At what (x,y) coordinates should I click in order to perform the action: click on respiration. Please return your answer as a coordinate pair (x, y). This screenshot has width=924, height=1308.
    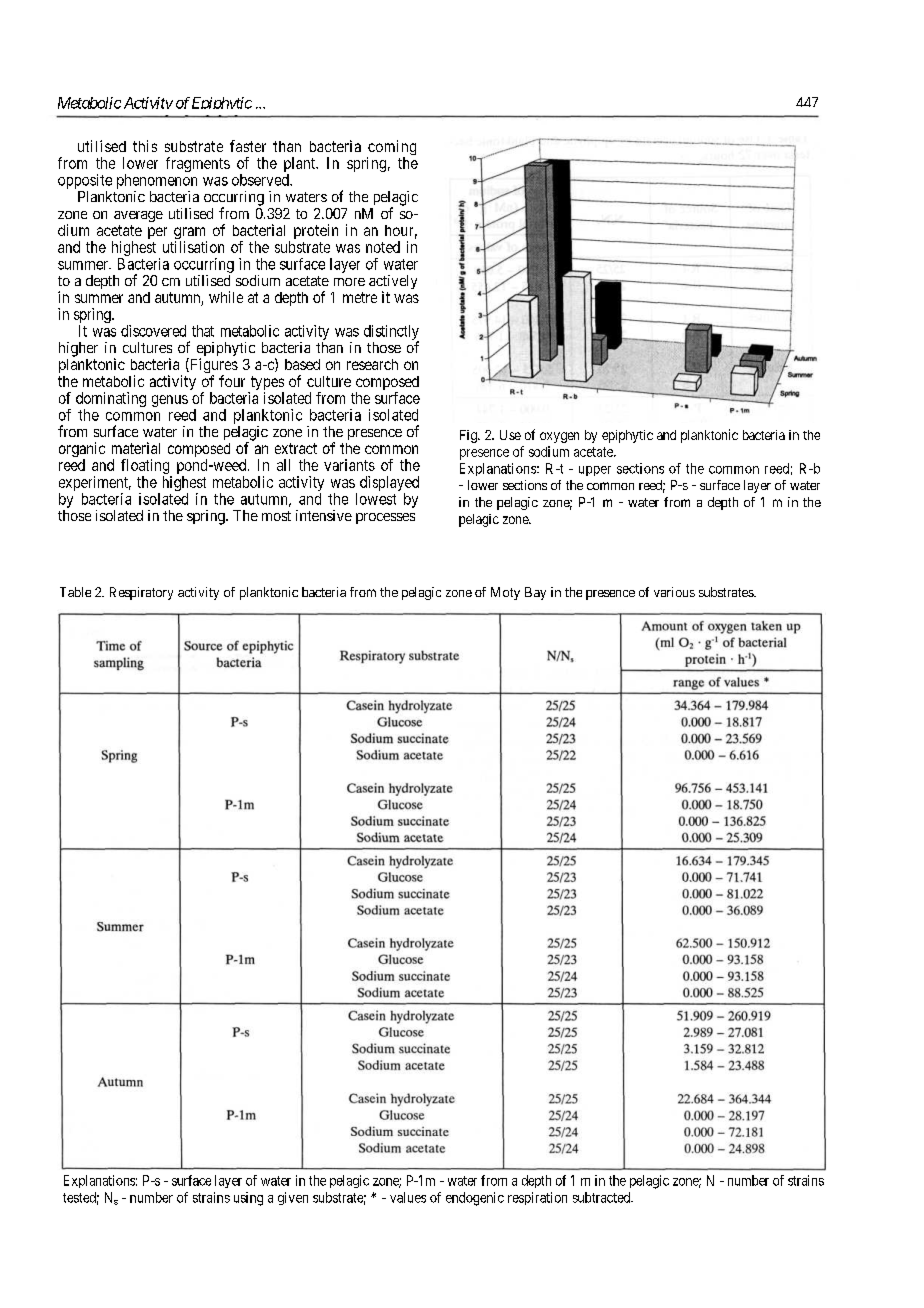
    Looking at the image, I should click on (537, 1198).
